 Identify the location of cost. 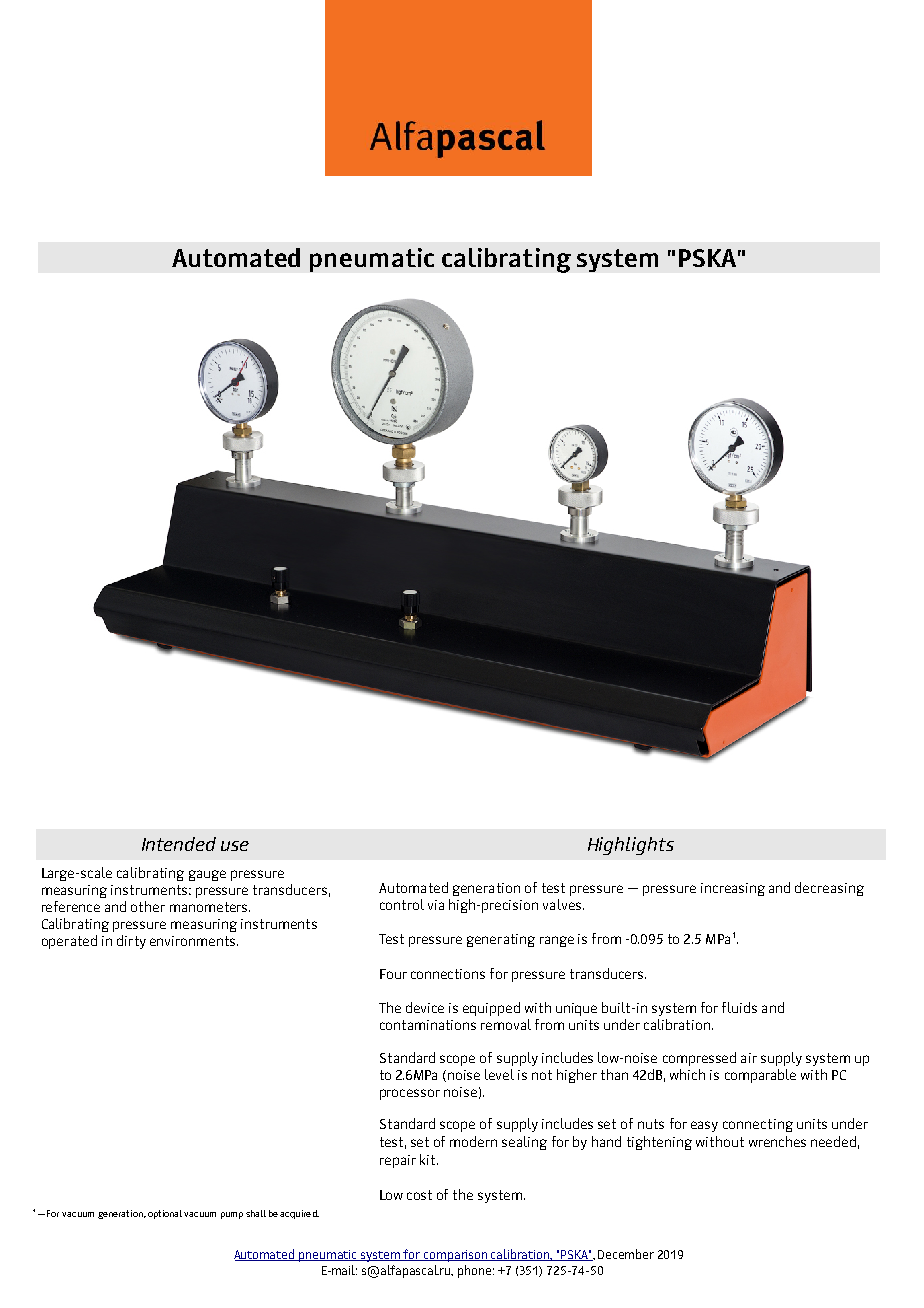
(419, 1195).
